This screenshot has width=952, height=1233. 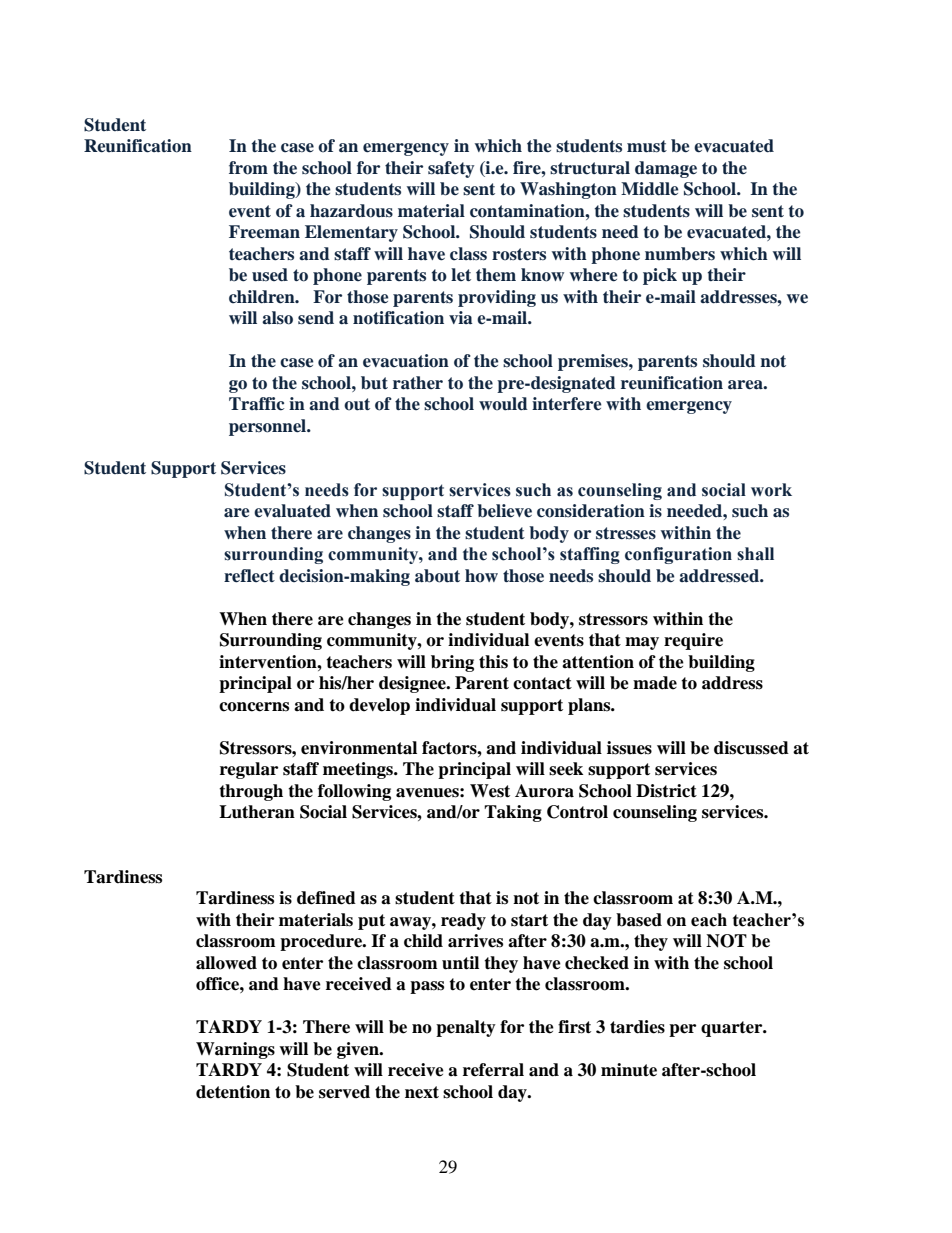 What do you see at coordinates (248, 168) in the screenshot?
I see `from` at bounding box center [248, 168].
